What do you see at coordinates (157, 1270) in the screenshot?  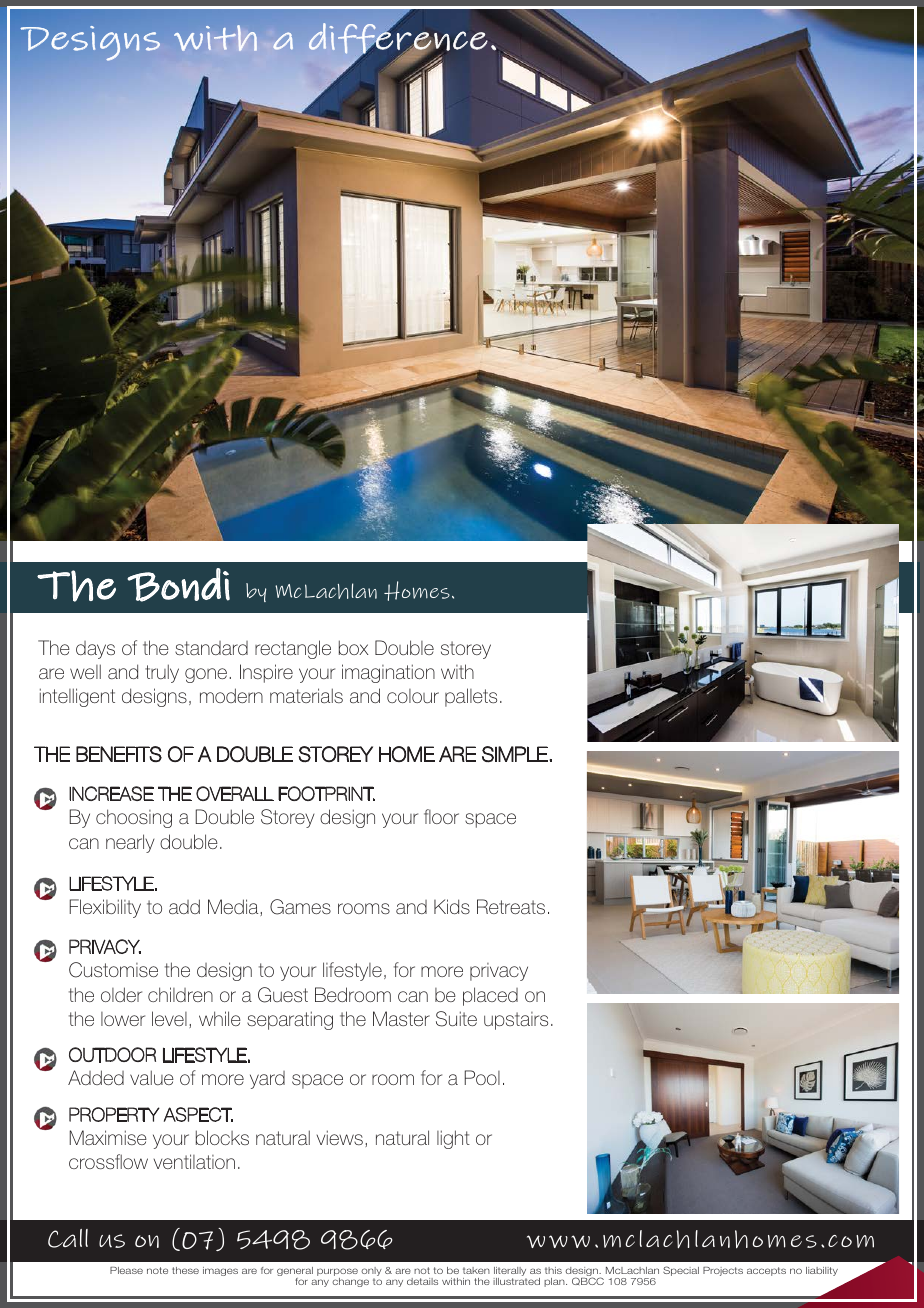 I see `note` at bounding box center [157, 1270].
